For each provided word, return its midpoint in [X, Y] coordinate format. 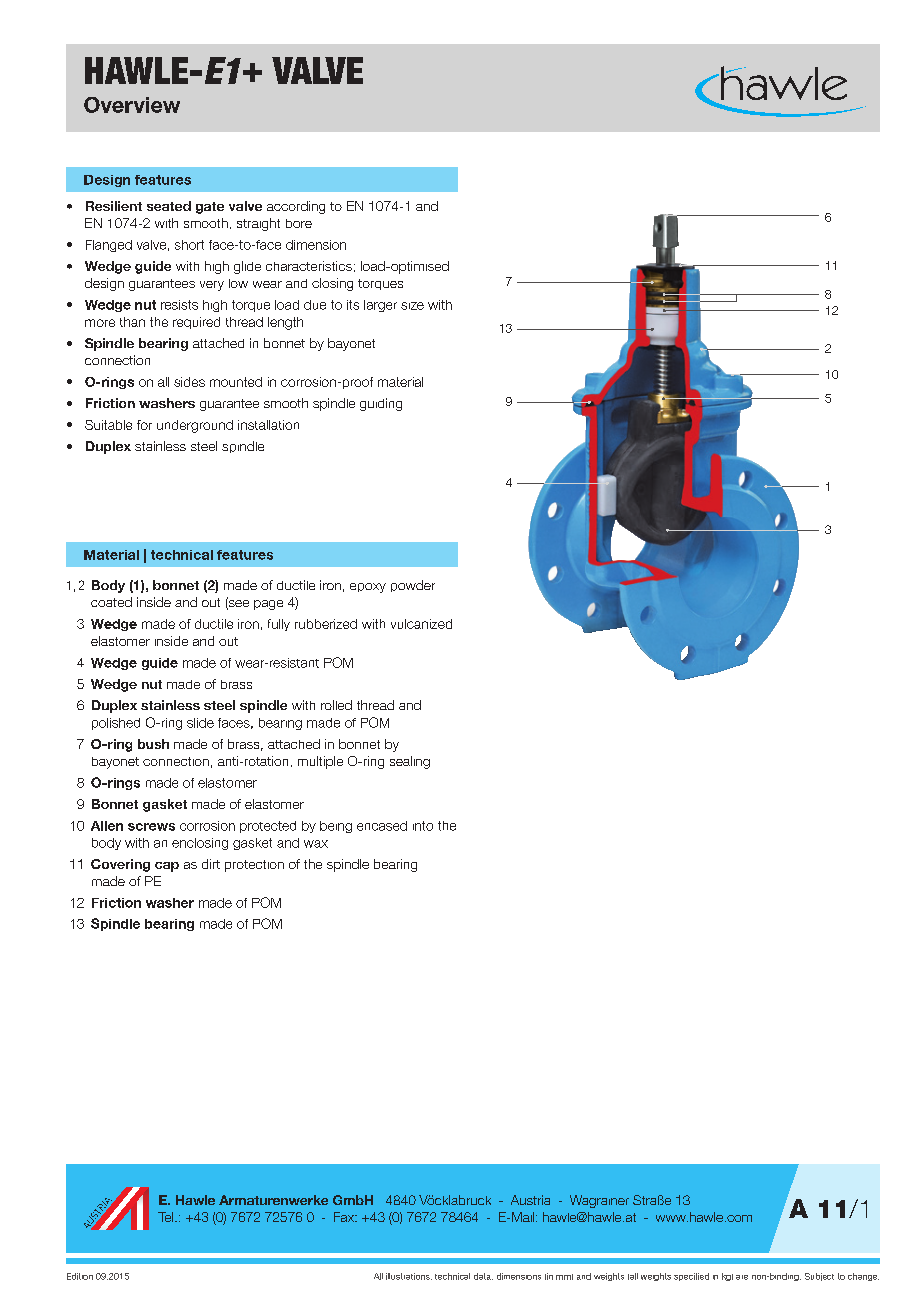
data [483, 1276]
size [412, 306]
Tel [167, 1217]
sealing [410, 762]
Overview [132, 105]
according [296, 207]
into [423, 826]
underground [195, 426]
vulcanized [421, 624]
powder [413, 586]
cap [167, 867]
